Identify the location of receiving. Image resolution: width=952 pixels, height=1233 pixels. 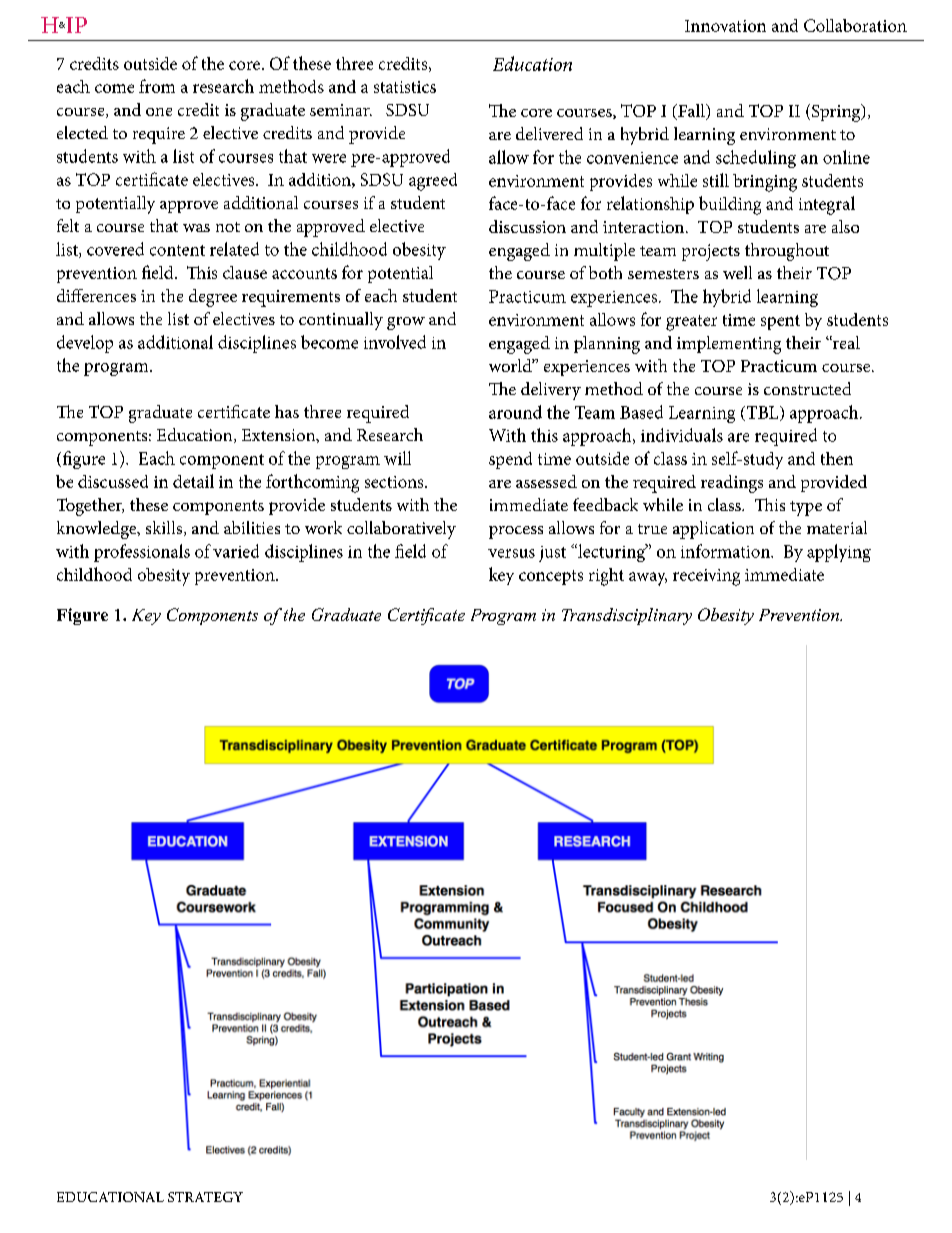
(706, 577).
